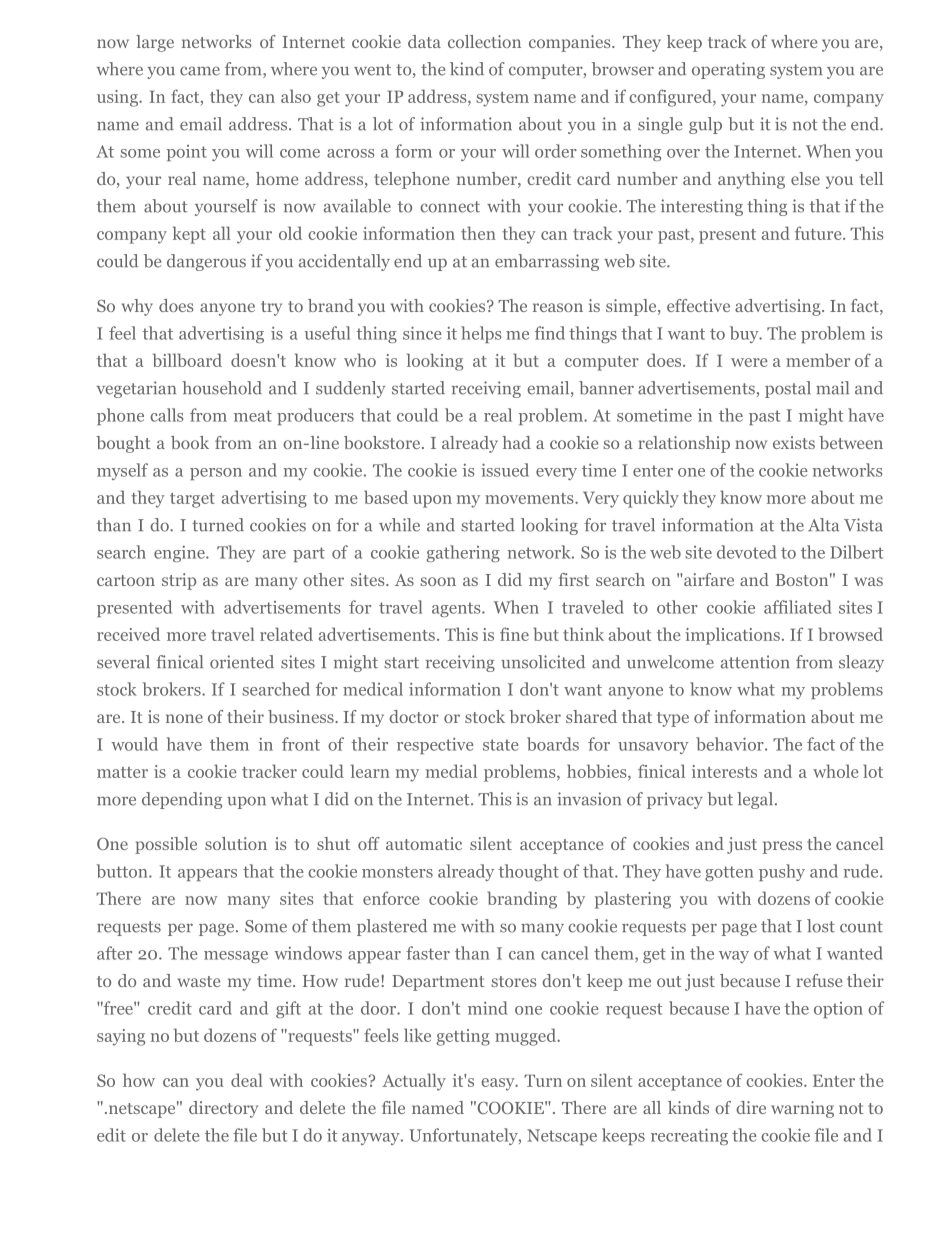  Describe the element at coordinates (247, 1080) in the document. I see `deal` at that location.
